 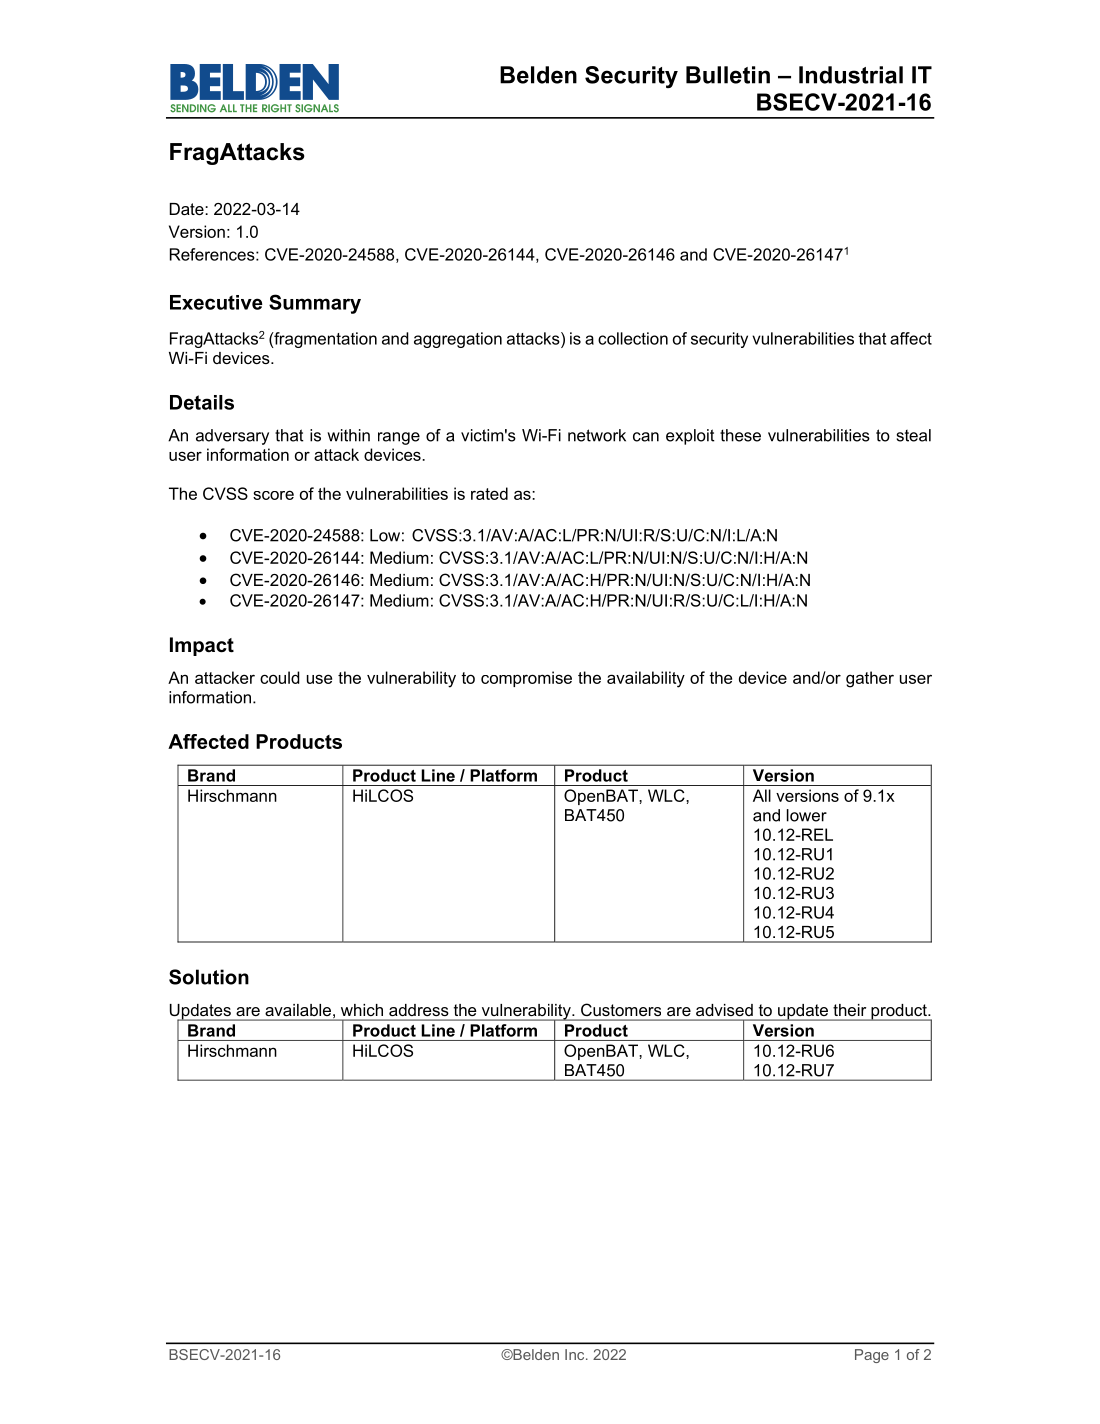 What do you see at coordinates (872, 1356) in the screenshot?
I see `Page` at bounding box center [872, 1356].
